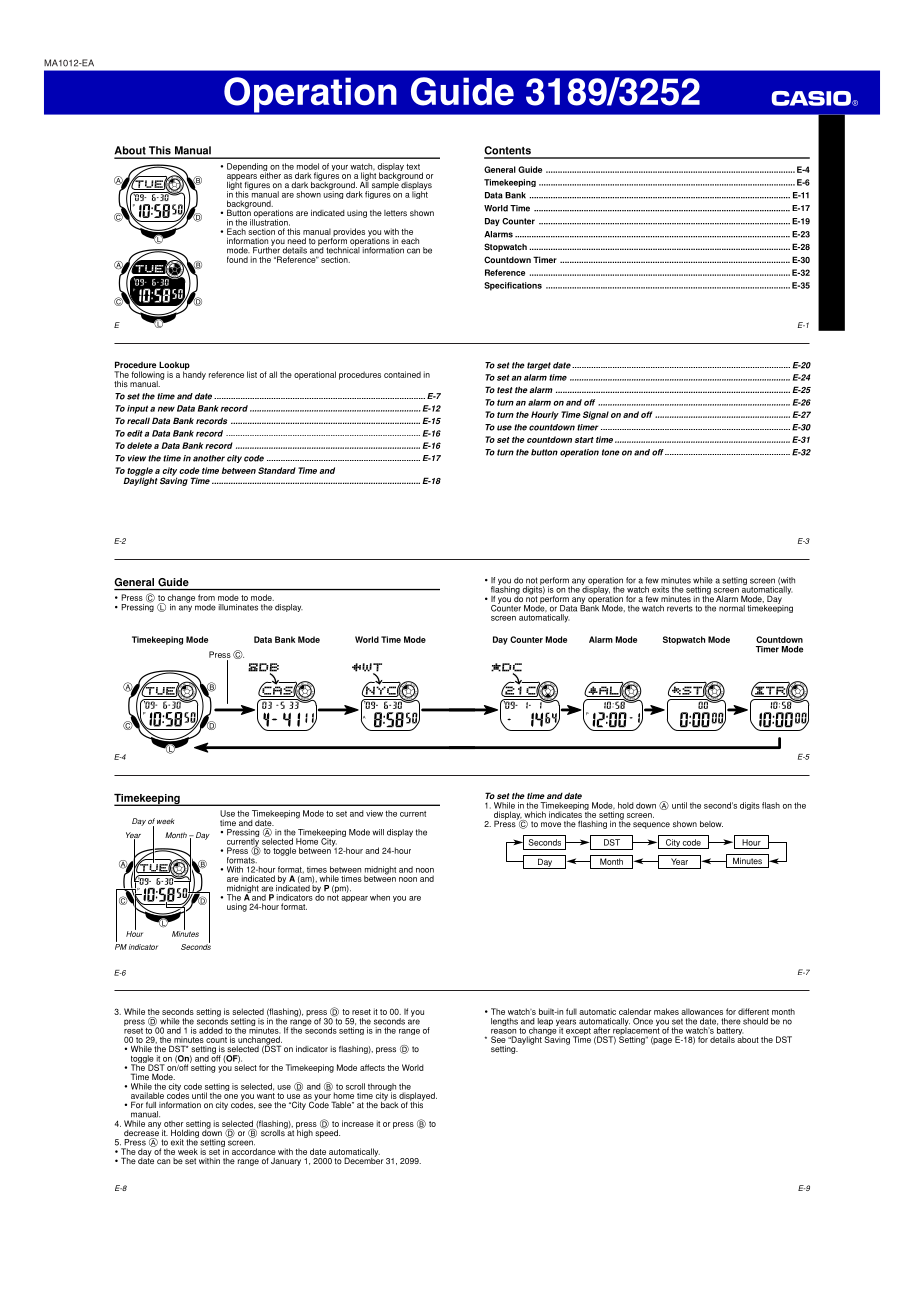  What do you see at coordinates (413, 167) in the page?
I see `text` at bounding box center [413, 167].
